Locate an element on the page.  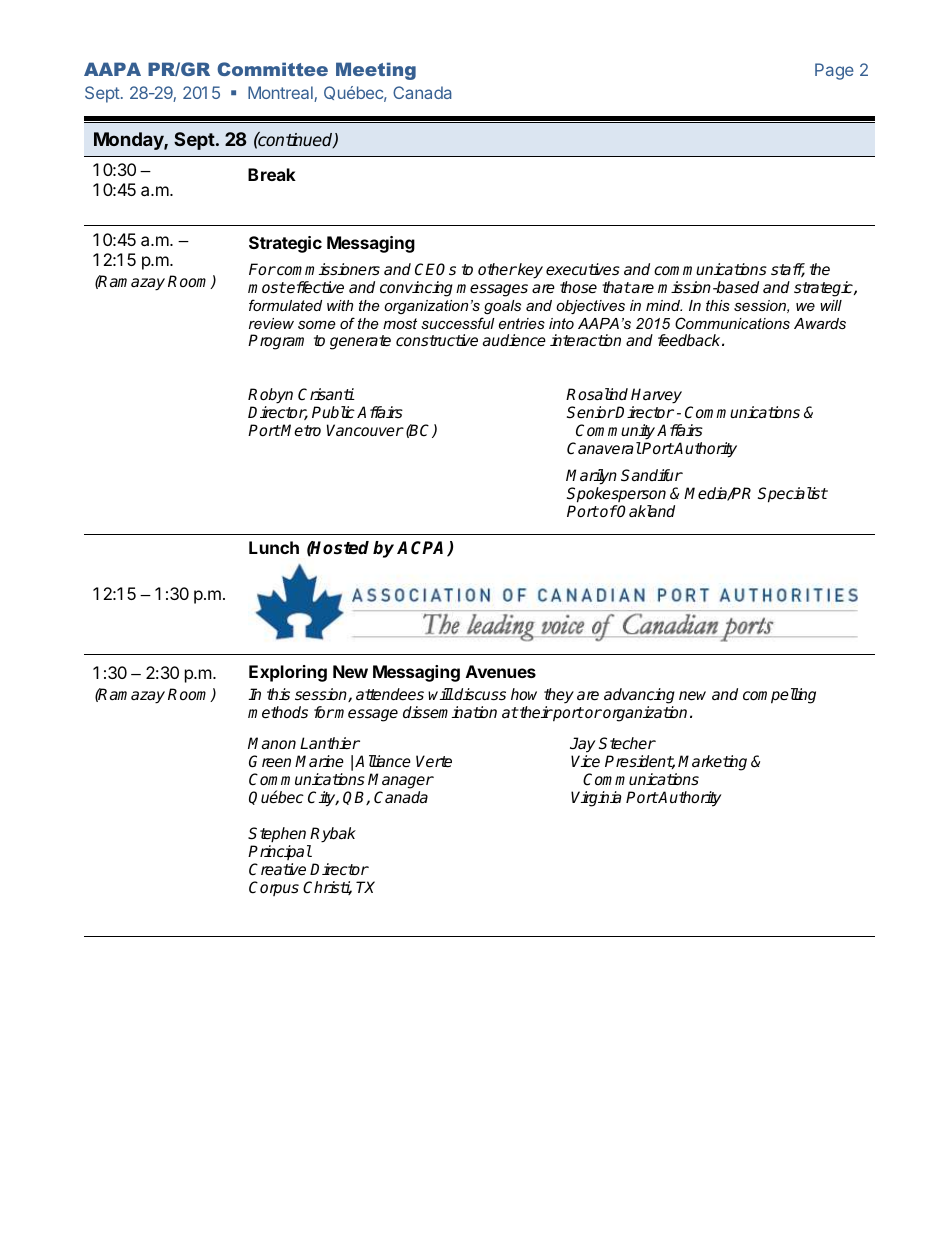
those is located at coordinates (578, 287).
